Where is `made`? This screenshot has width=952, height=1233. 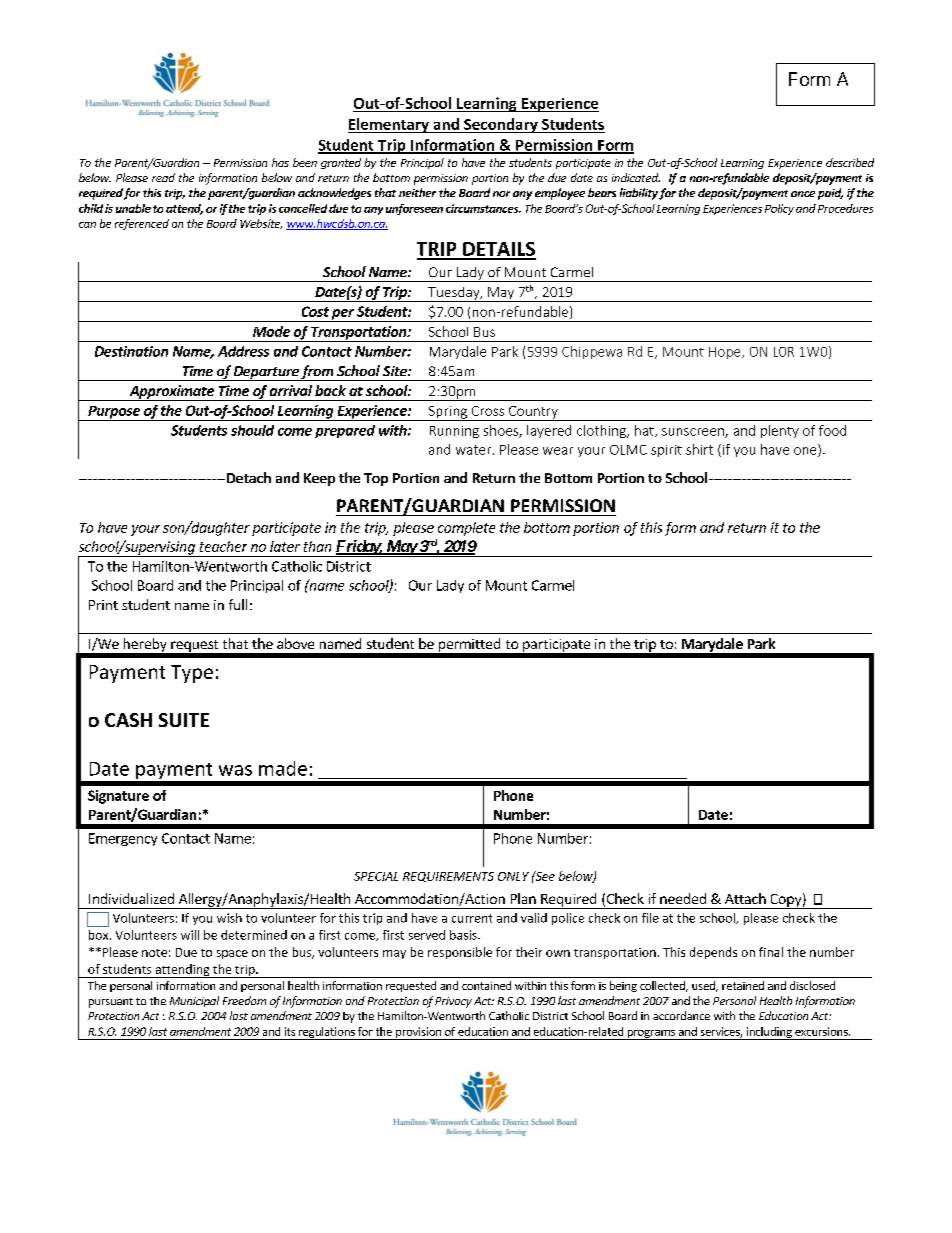 made is located at coordinates (283, 768).
